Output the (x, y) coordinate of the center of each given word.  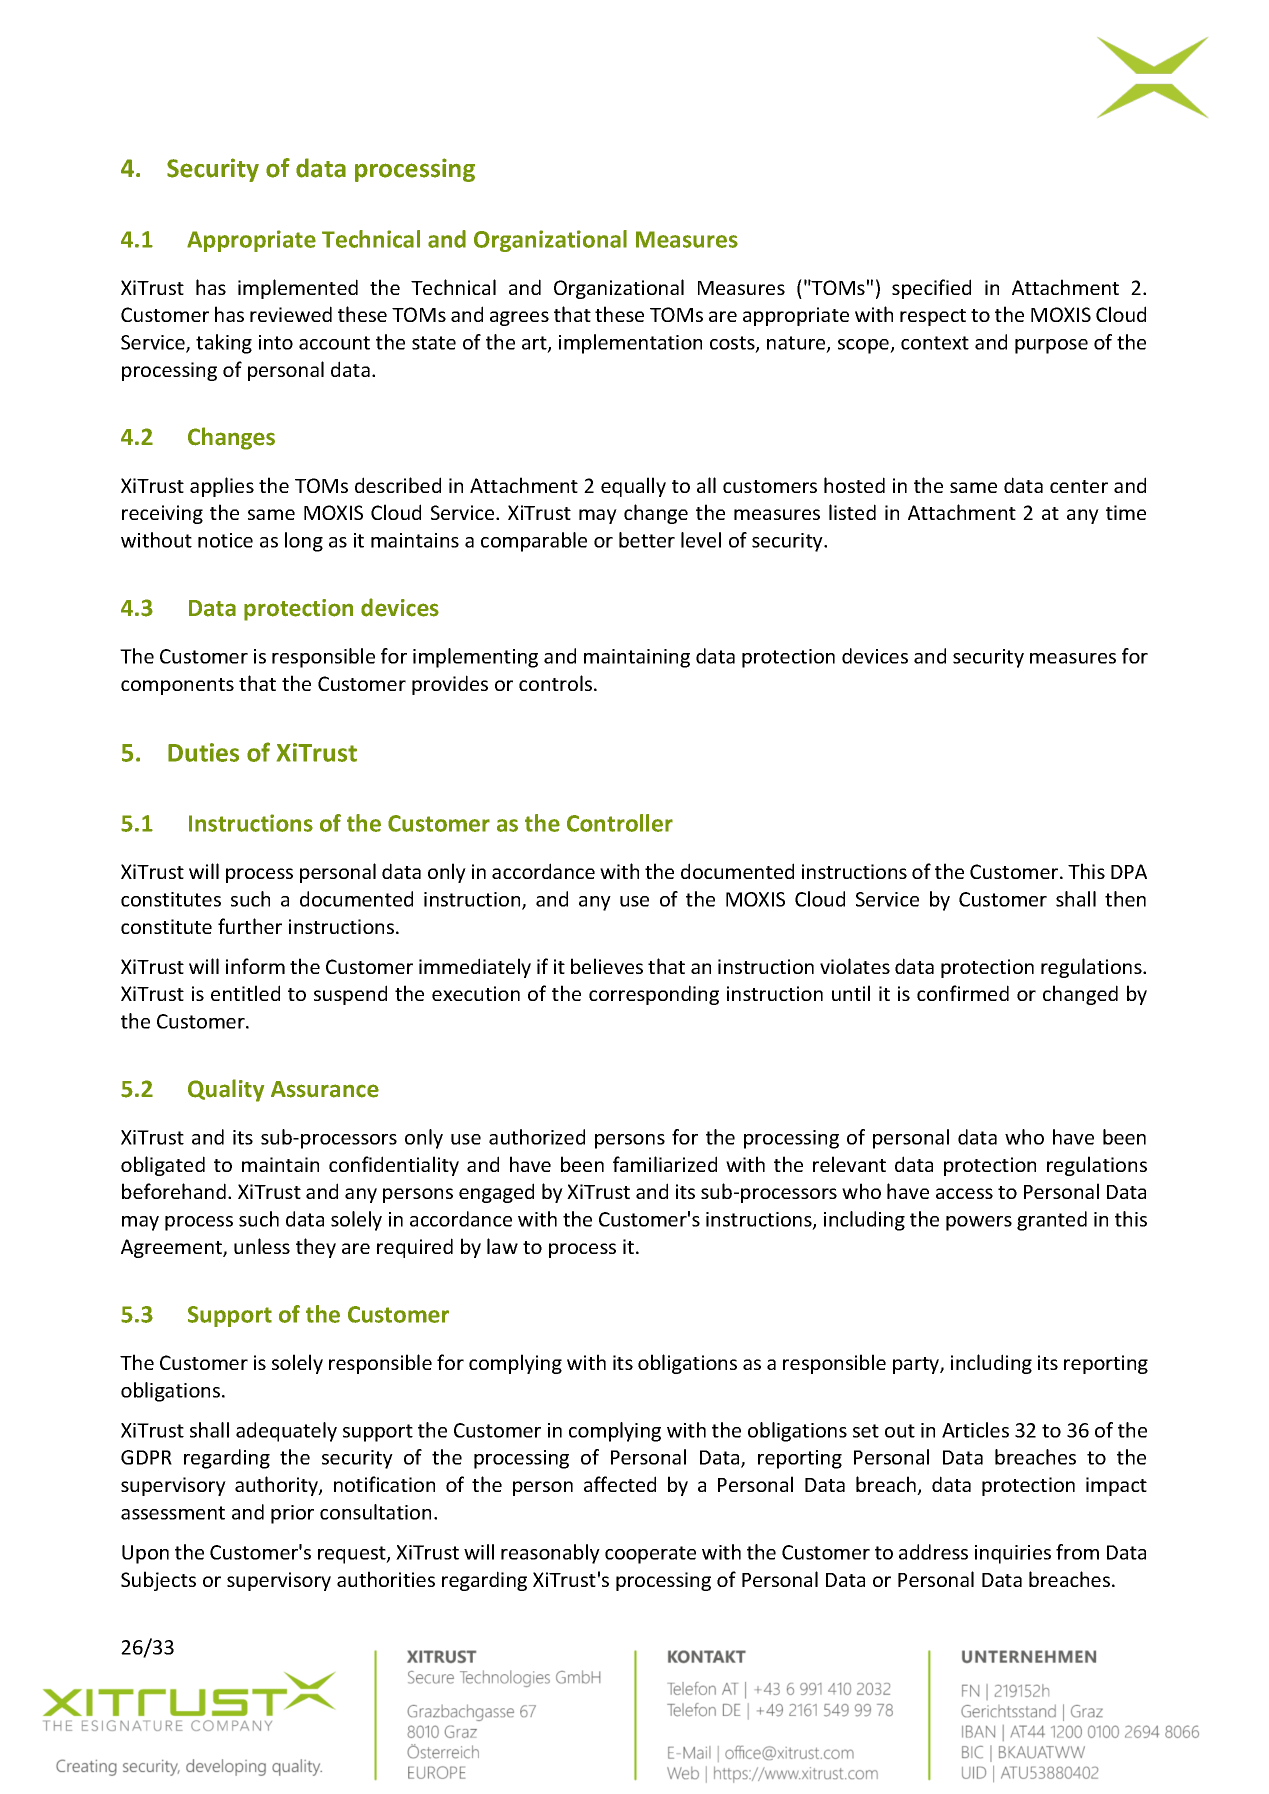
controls (557, 683)
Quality (226, 1090)
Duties (203, 752)
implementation (630, 344)
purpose (1051, 346)
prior (292, 1514)
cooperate (650, 1555)
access (964, 1193)
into (276, 342)
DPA (1129, 871)
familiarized (665, 1164)
